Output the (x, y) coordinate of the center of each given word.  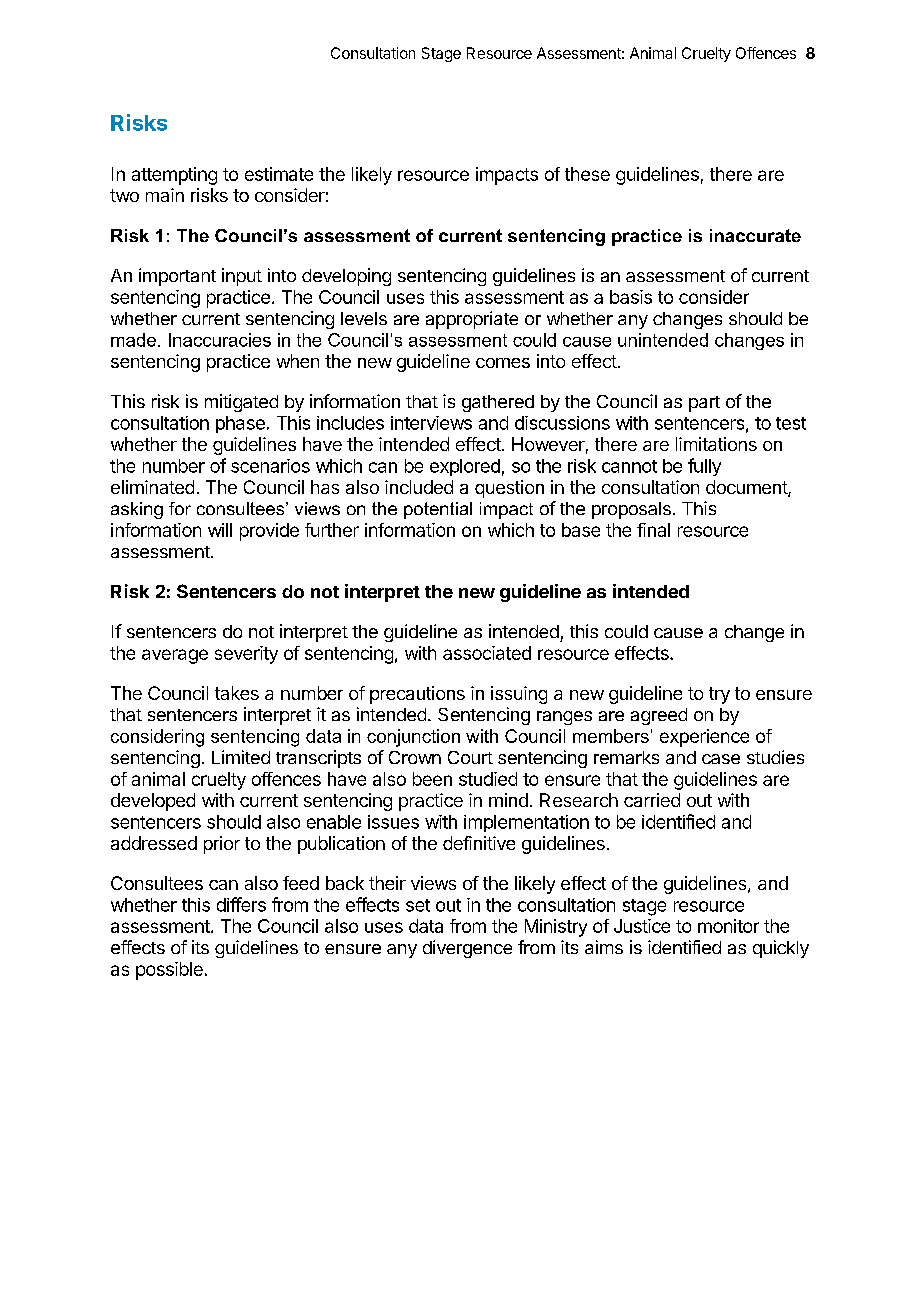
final (653, 530)
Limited (241, 757)
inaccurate (755, 235)
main (165, 195)
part (704, 404)
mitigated (241, 403)
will (220, 530)
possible (169, 971)
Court (470, 757)
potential (438, 510)
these (587, 174)
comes (503, 363)
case (721, 759)
